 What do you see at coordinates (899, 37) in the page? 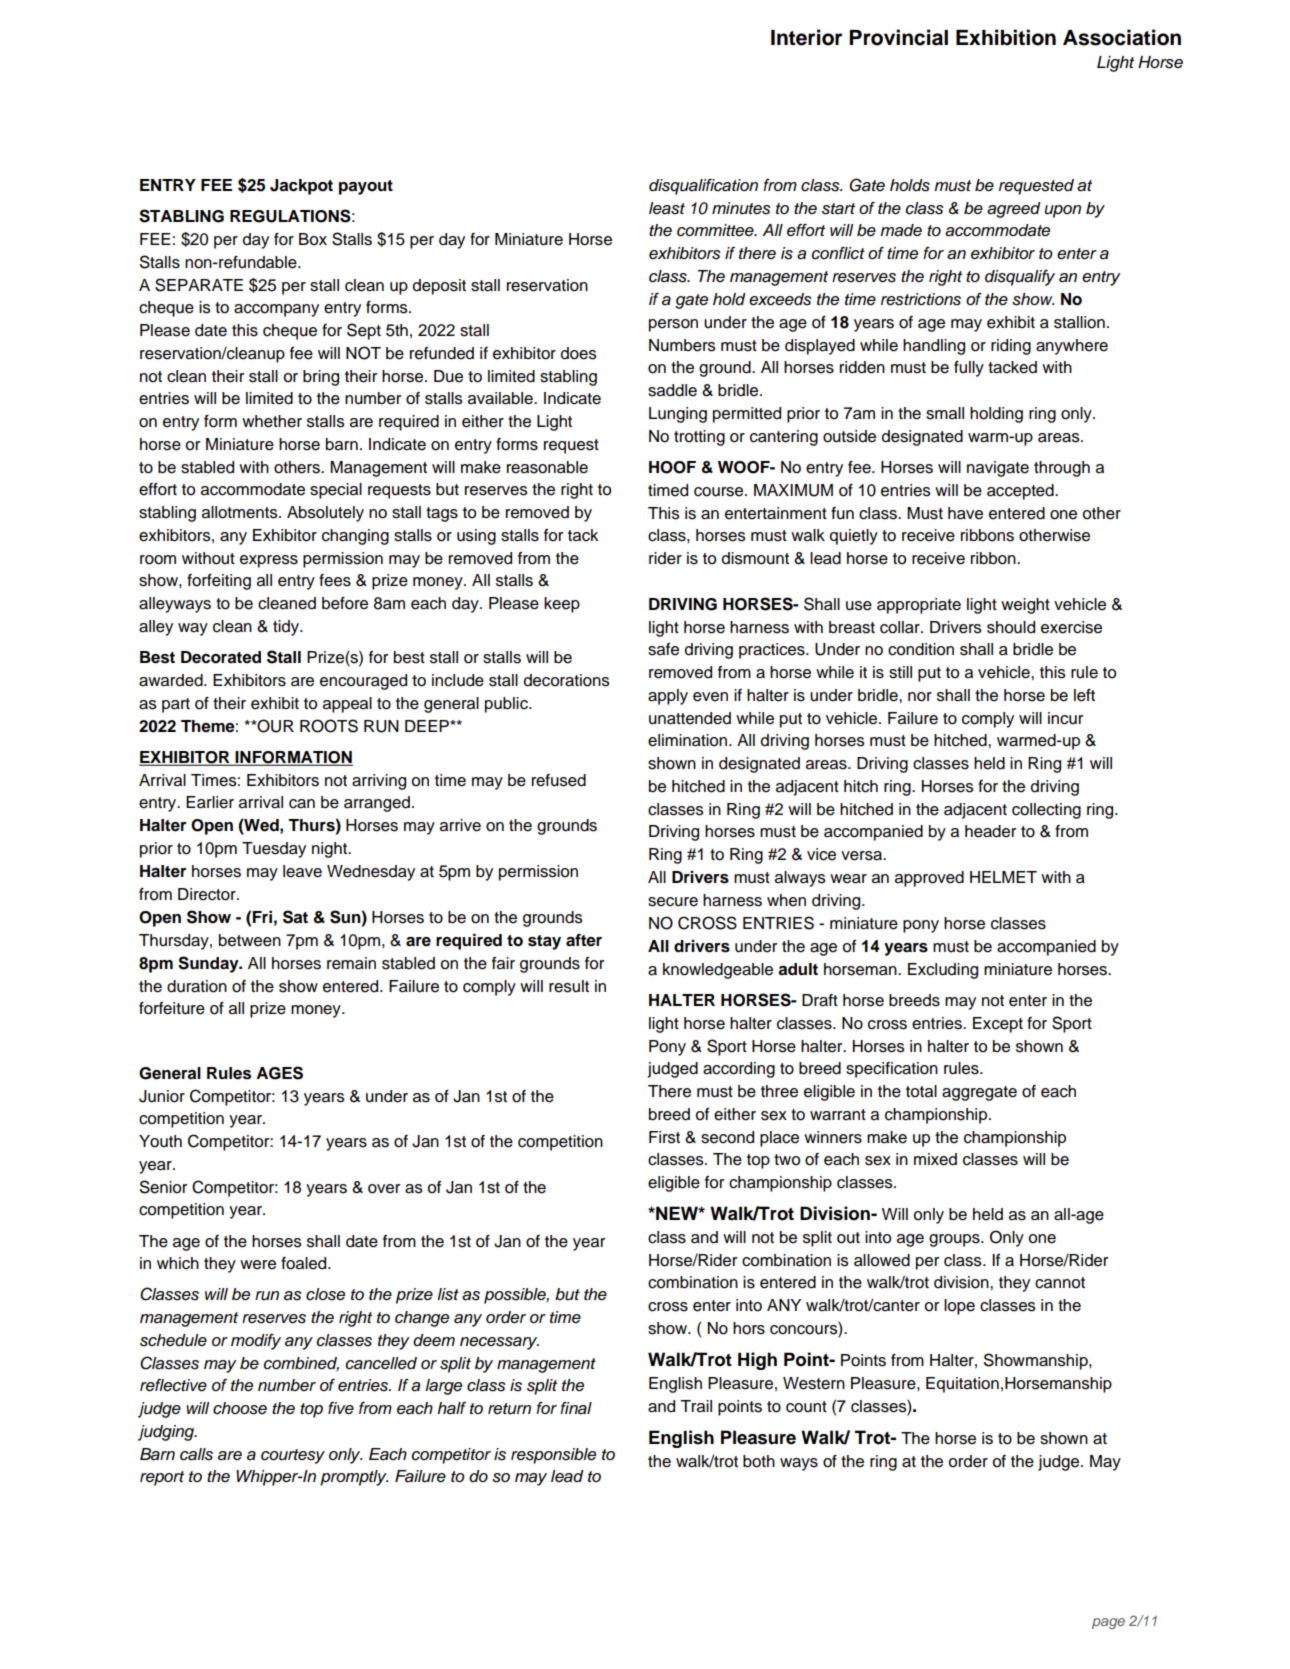
I see `Provincial` at bounding box center [899, 37].
